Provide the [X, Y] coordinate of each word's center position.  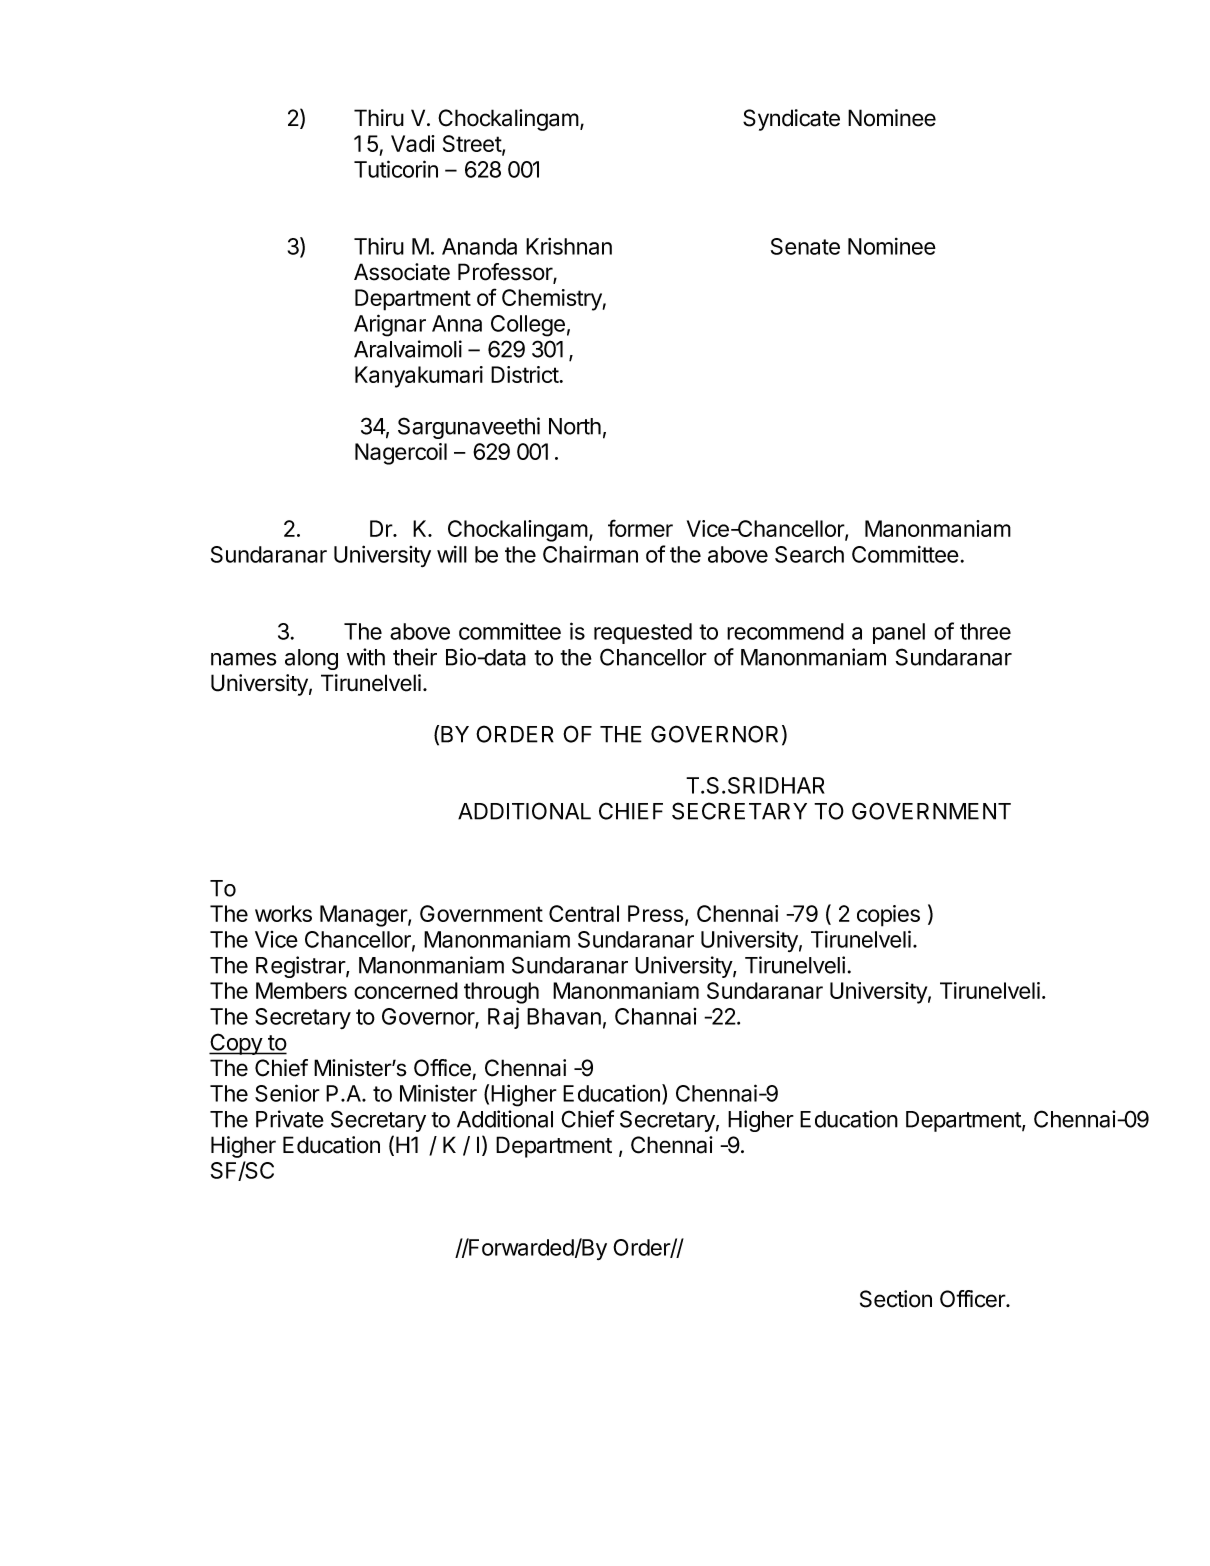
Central [584, 913]
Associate [402, 272]
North [575, 426]
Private [290, 1119]
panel [899, 633]
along [311, 659]
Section [896, 1299]
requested [643, 633]
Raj [503, 1018]
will [452, 554]
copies [888, 916]
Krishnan [569, 246]
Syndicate [791, 120]
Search [809, 554]
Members [301, 990]
